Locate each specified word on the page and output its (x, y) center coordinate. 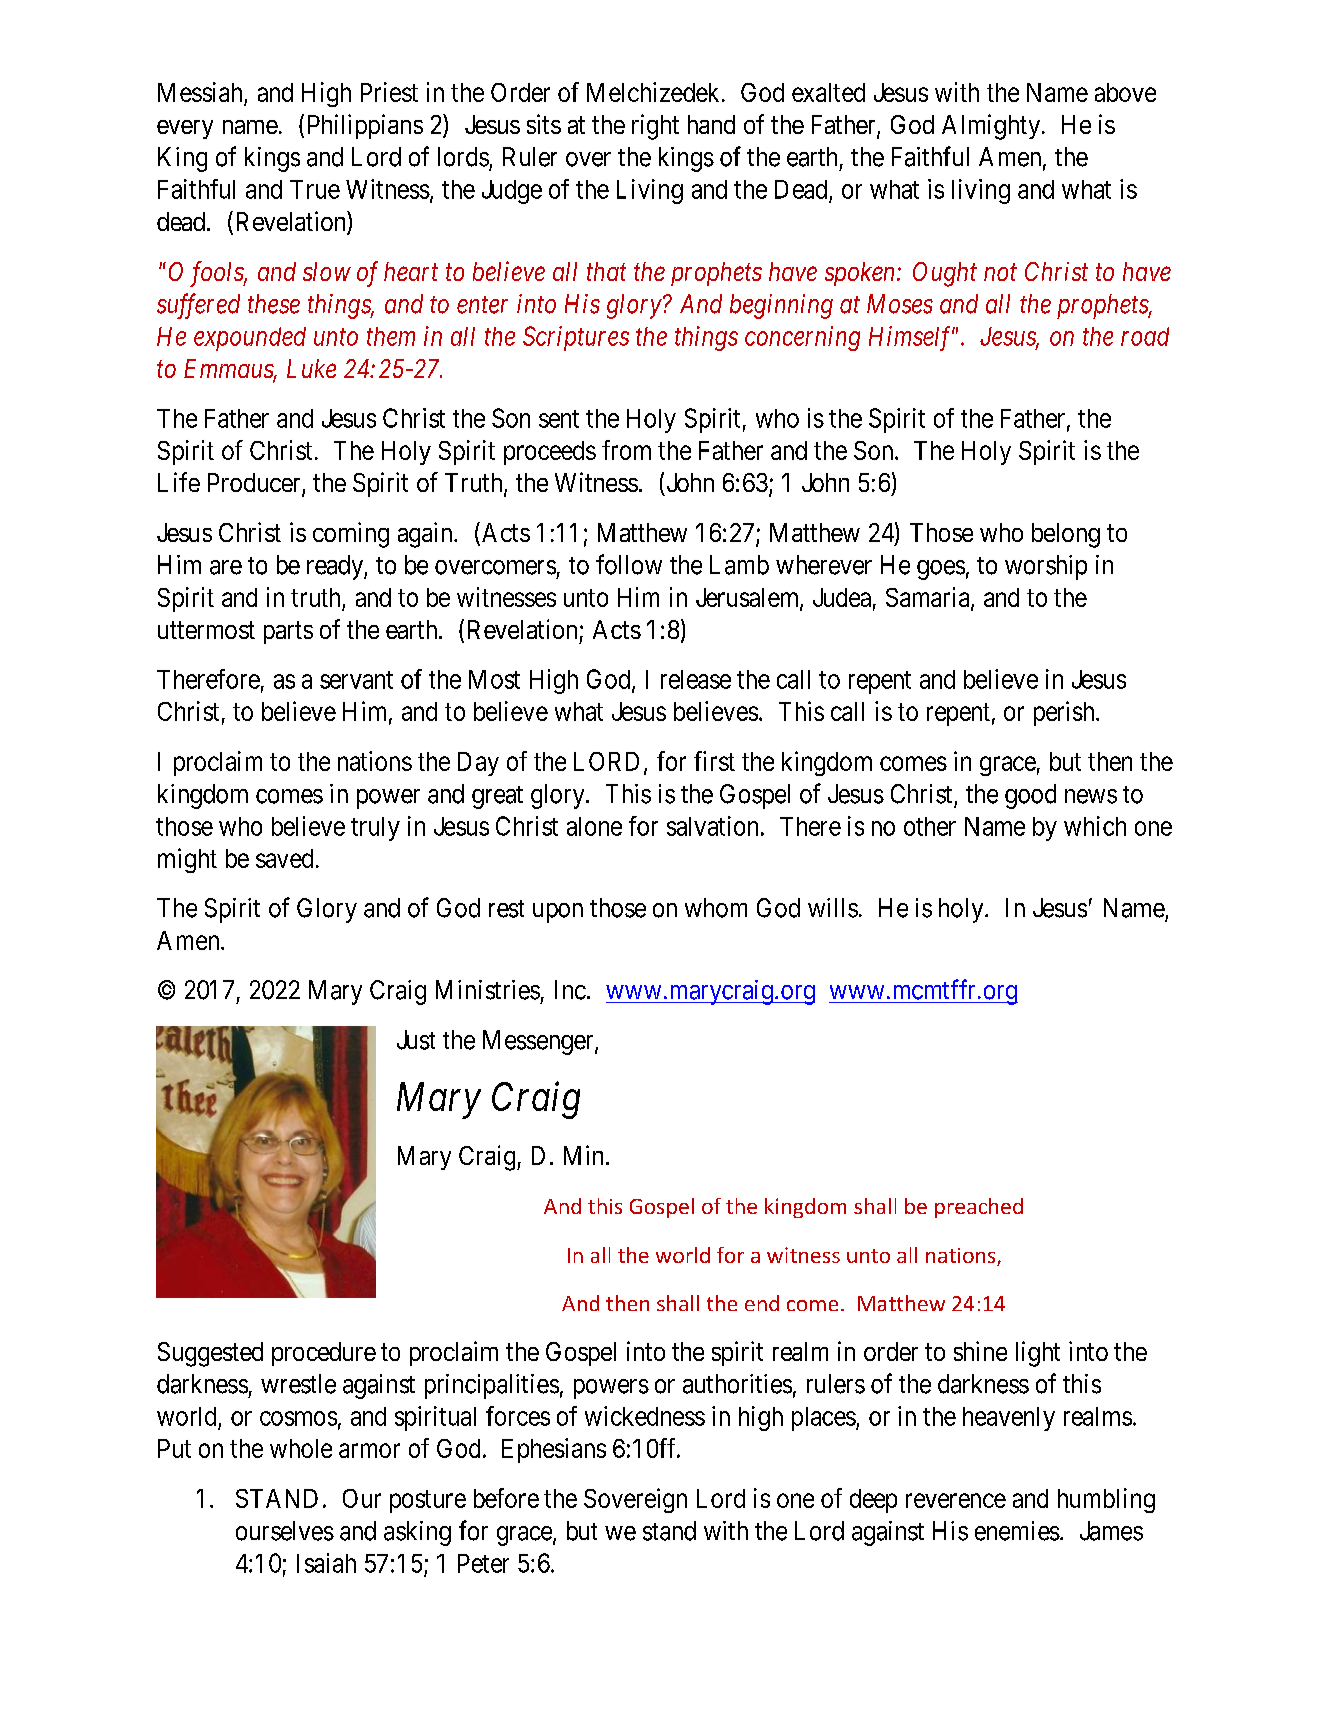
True (315, 189)
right (655, 127)
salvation (712, 826)
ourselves (285, 1531)
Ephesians (554, 1450)
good (1030, 796)
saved (284, 858)
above (1125, 92)
